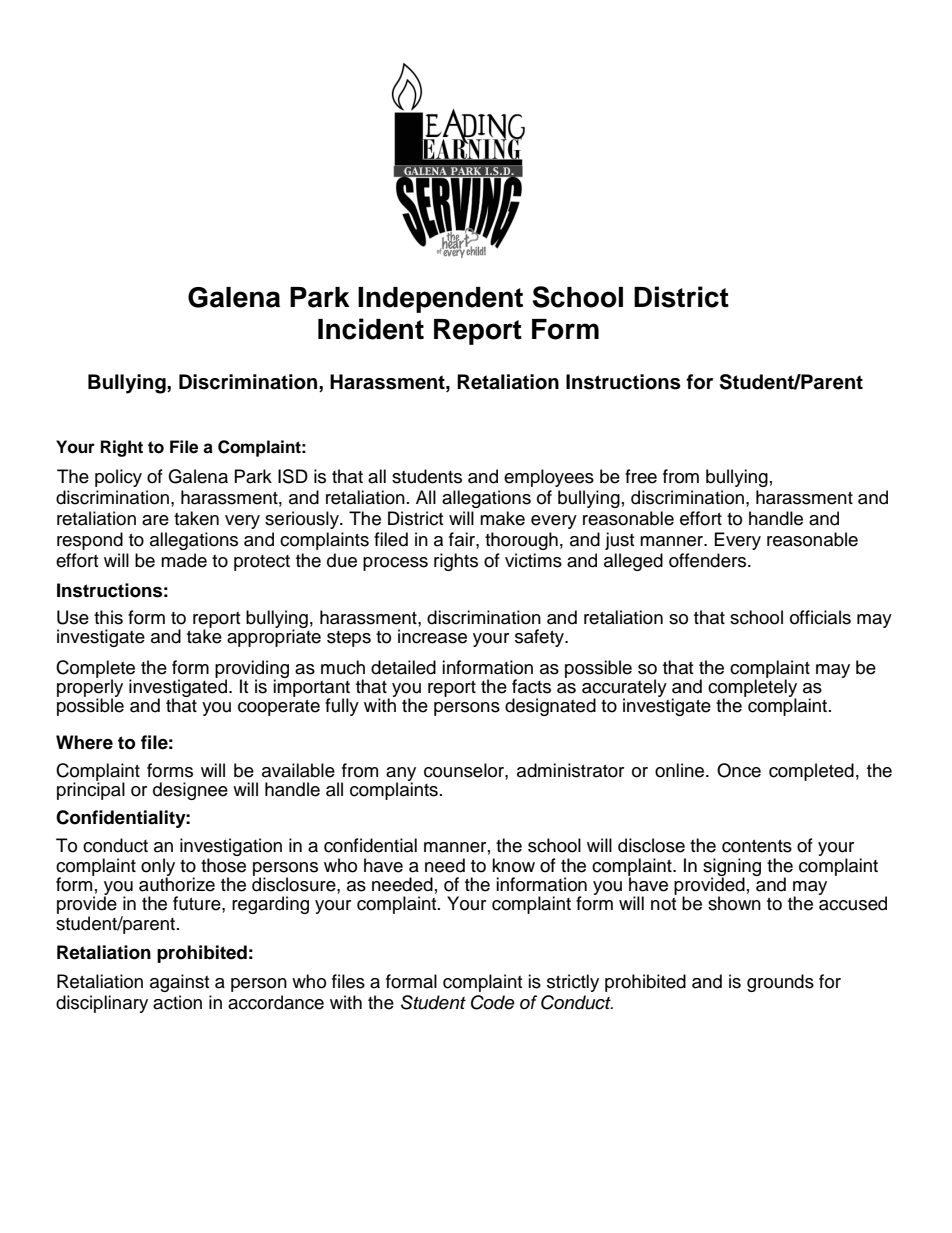 The width and height of the screenshot is (952, 1233). Describe the element at coordinates (641, 476) in the screenshot. I see `free` at that location.
